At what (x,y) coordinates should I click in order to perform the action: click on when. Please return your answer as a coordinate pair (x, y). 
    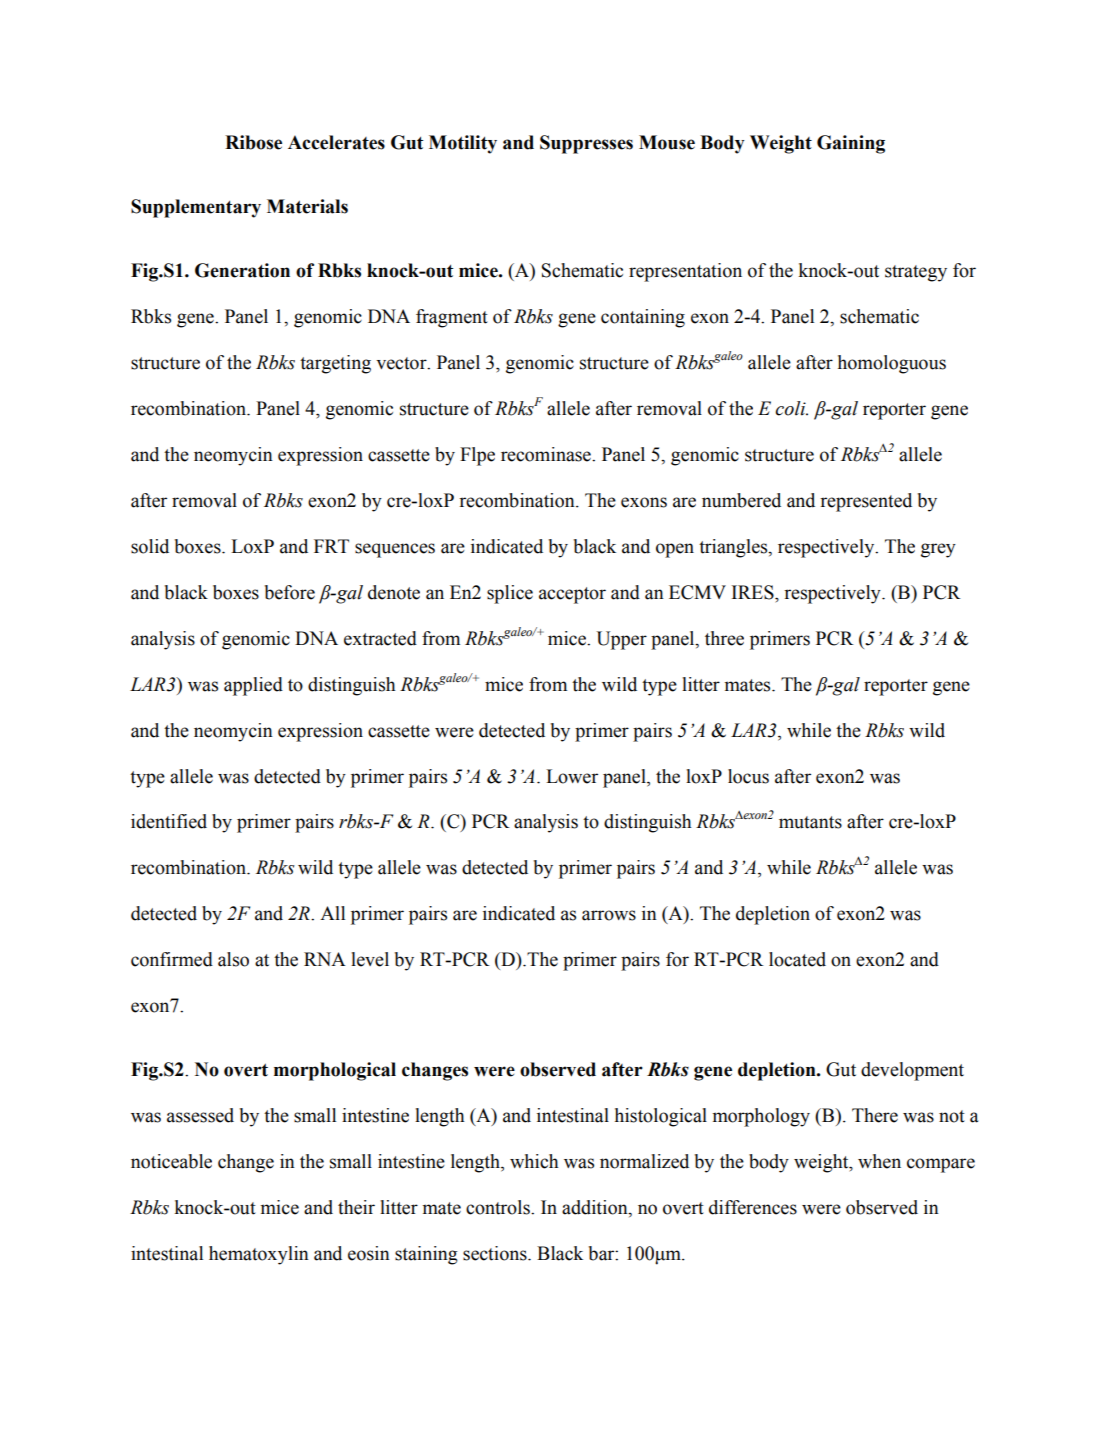
    Looking at the image, I should click on (879, 1161).
